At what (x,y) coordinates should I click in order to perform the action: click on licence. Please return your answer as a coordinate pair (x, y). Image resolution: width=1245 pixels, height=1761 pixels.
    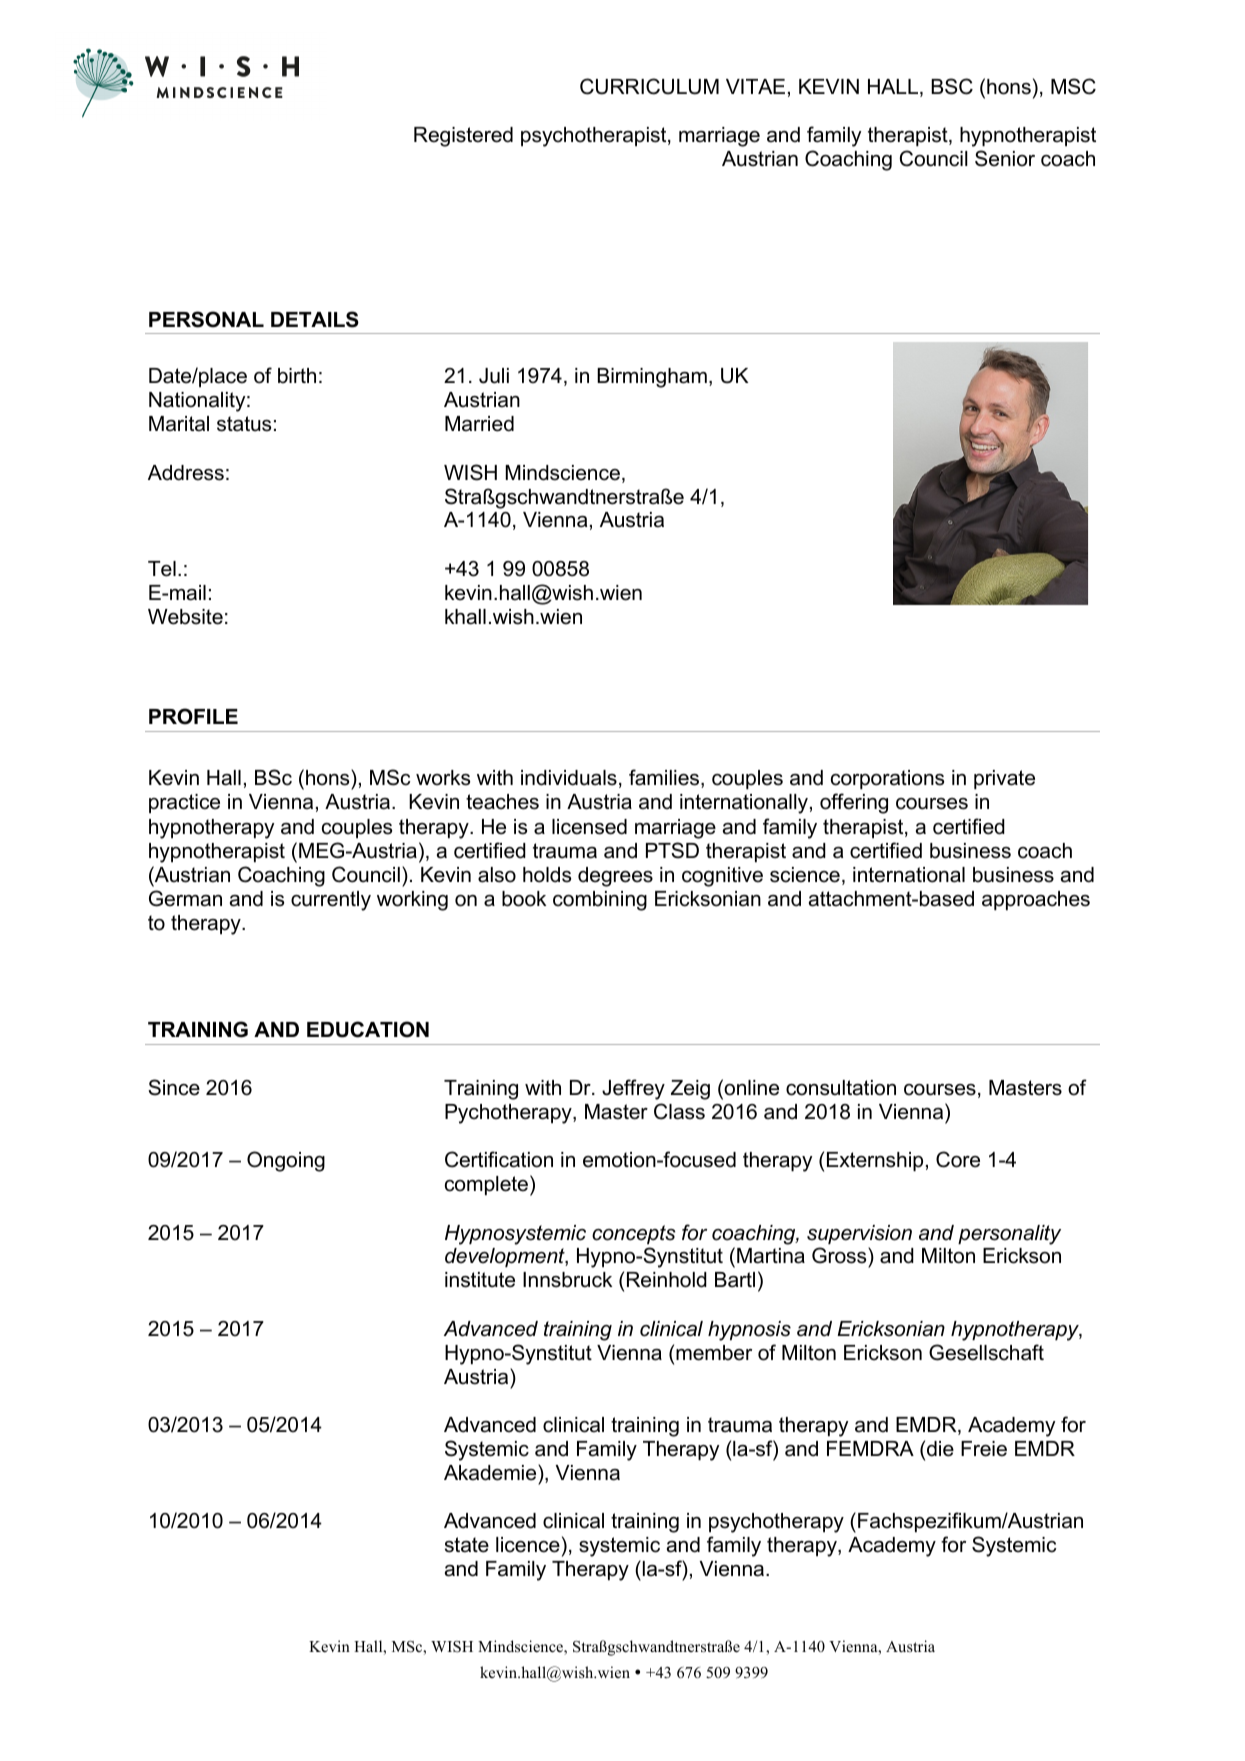
    Looking at the image, I should click on (528, 1545).
